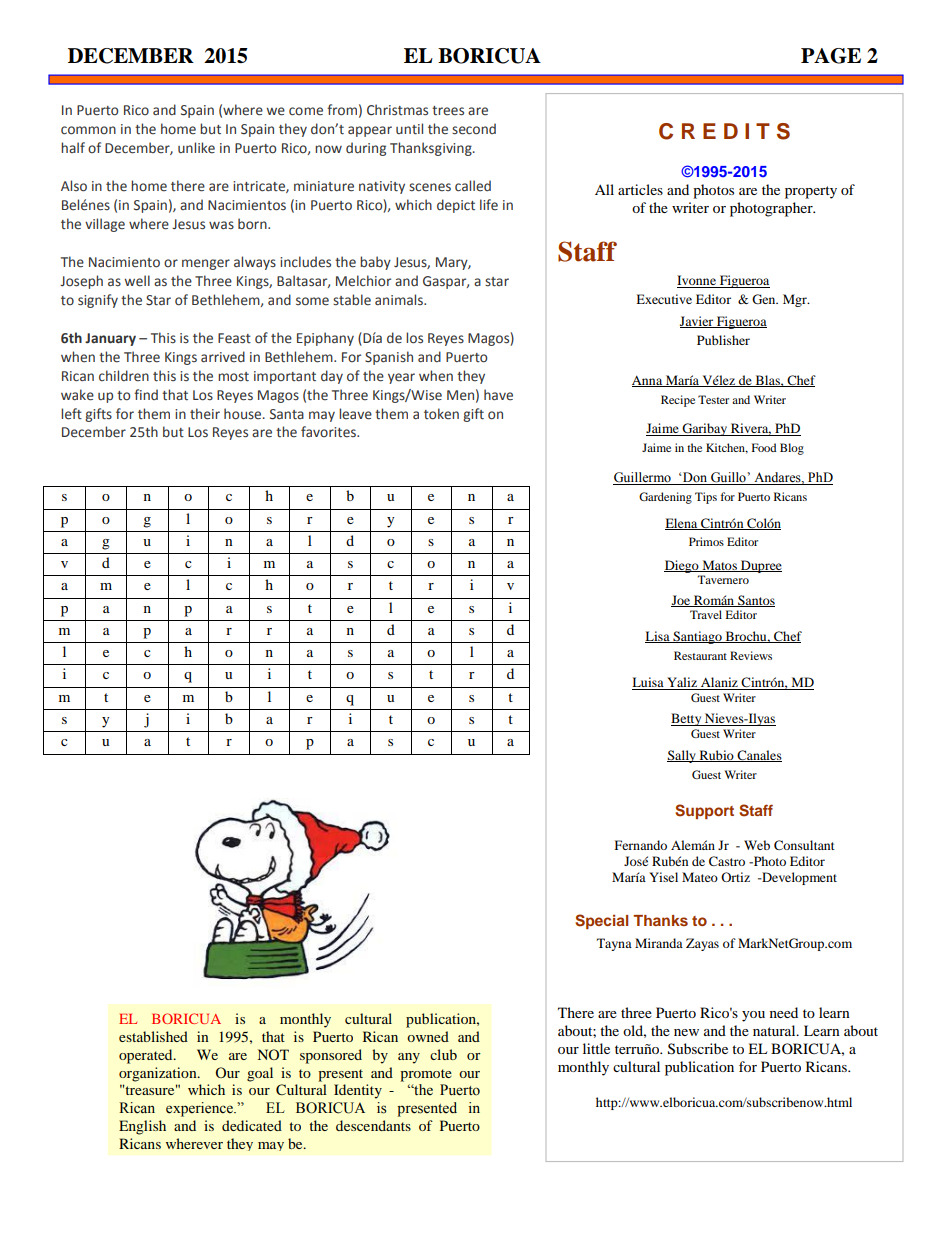 The width and height of the screenshot is (952, 1233). Describe the element at coordinates (831, 56) in the screenshot. I see `PAGE` at that location.
